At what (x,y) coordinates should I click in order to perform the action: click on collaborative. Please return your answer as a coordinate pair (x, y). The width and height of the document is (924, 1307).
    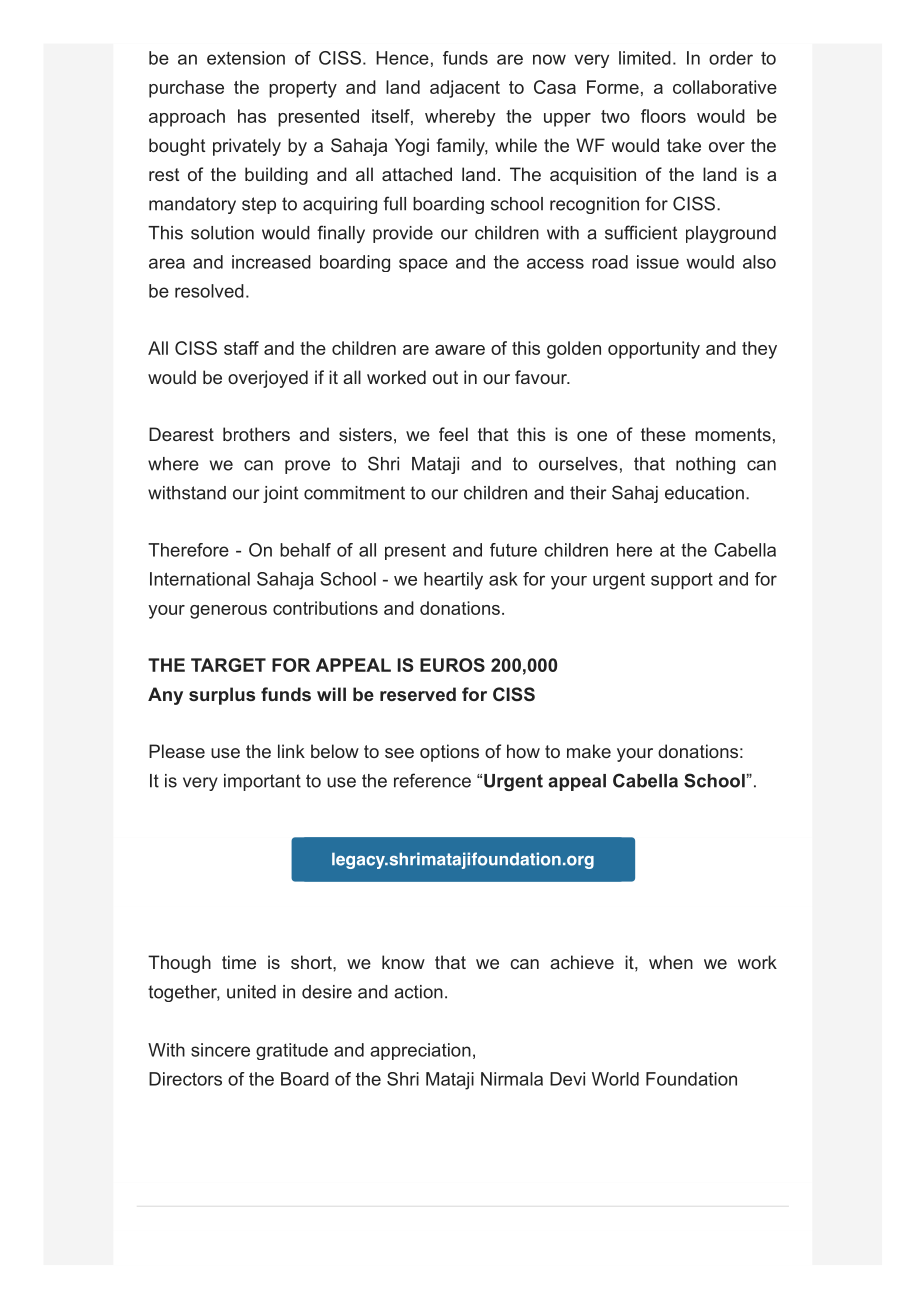
    Looking at the image, I should click on (725, 87).
